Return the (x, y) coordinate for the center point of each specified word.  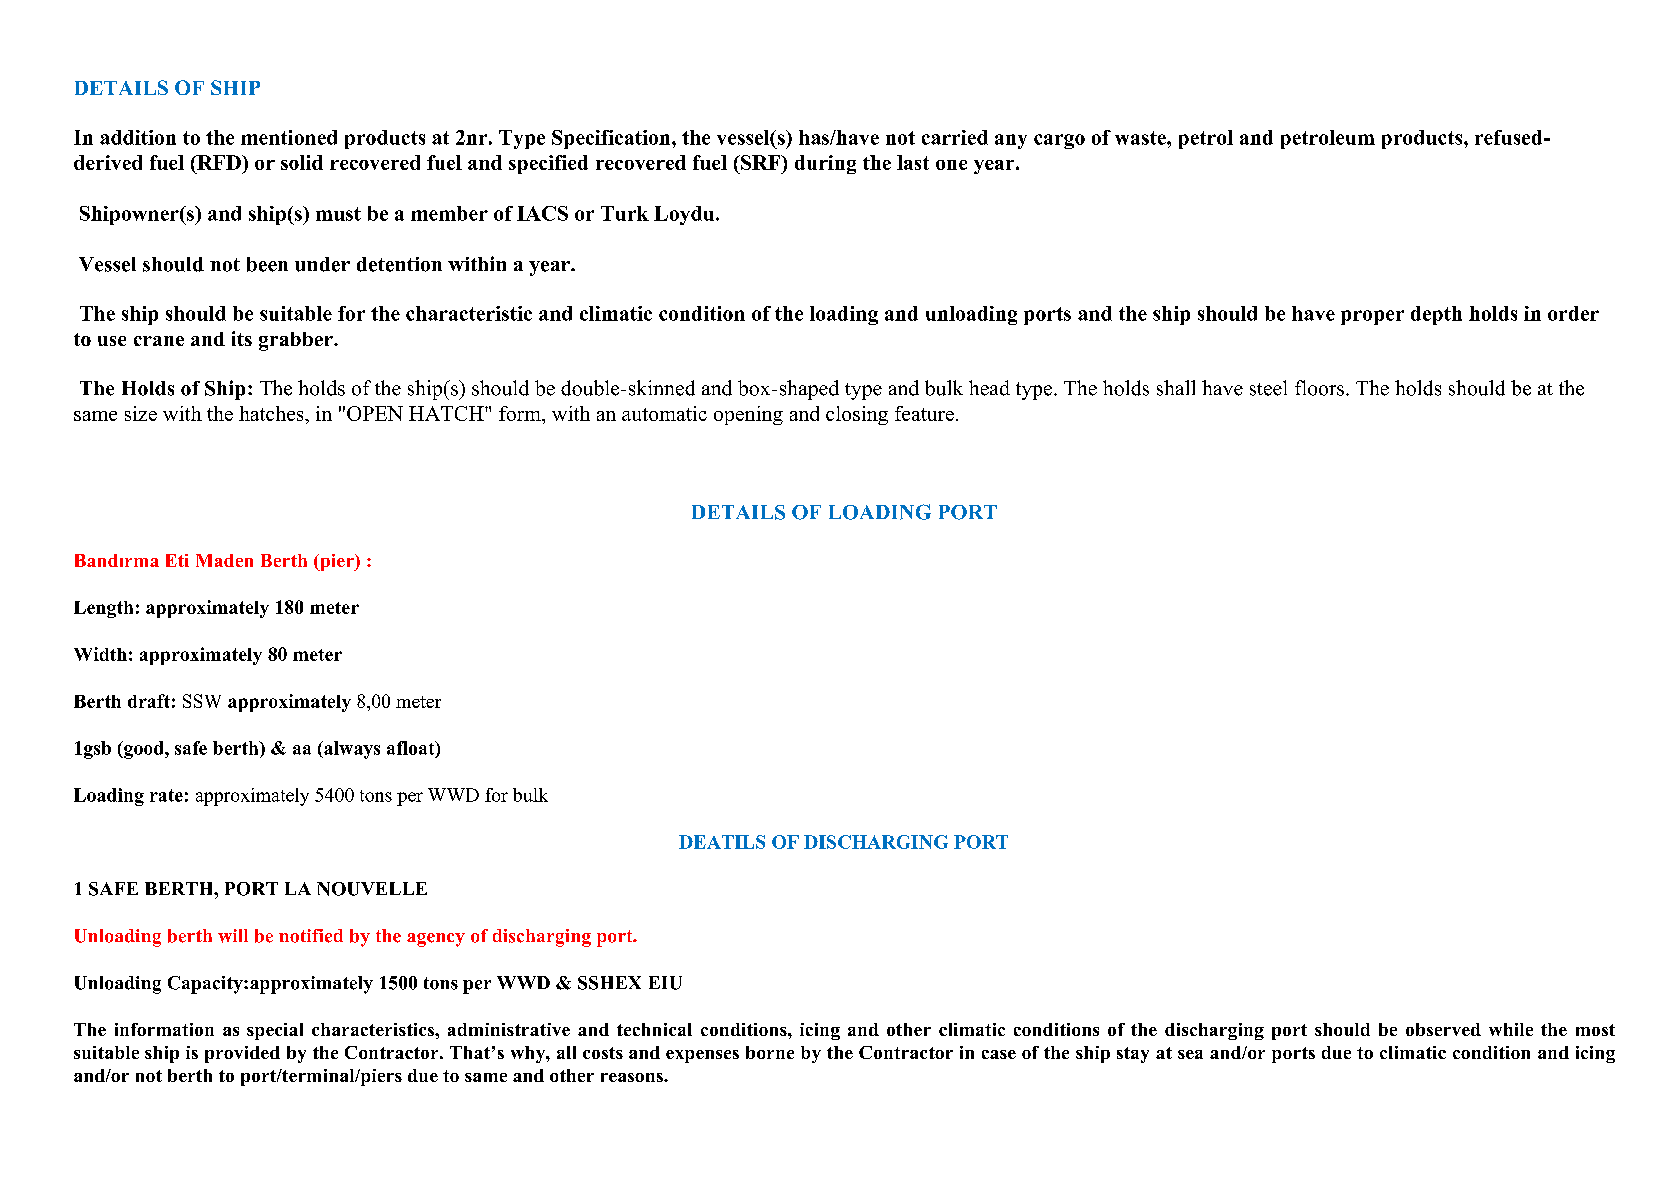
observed (1443, 1029)
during (825, 164)
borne (770, 1052)
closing (857, 415)
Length (103, 609)
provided (242, 1054)
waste (1141, 138)
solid (302, 162)
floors (1319, 388)
